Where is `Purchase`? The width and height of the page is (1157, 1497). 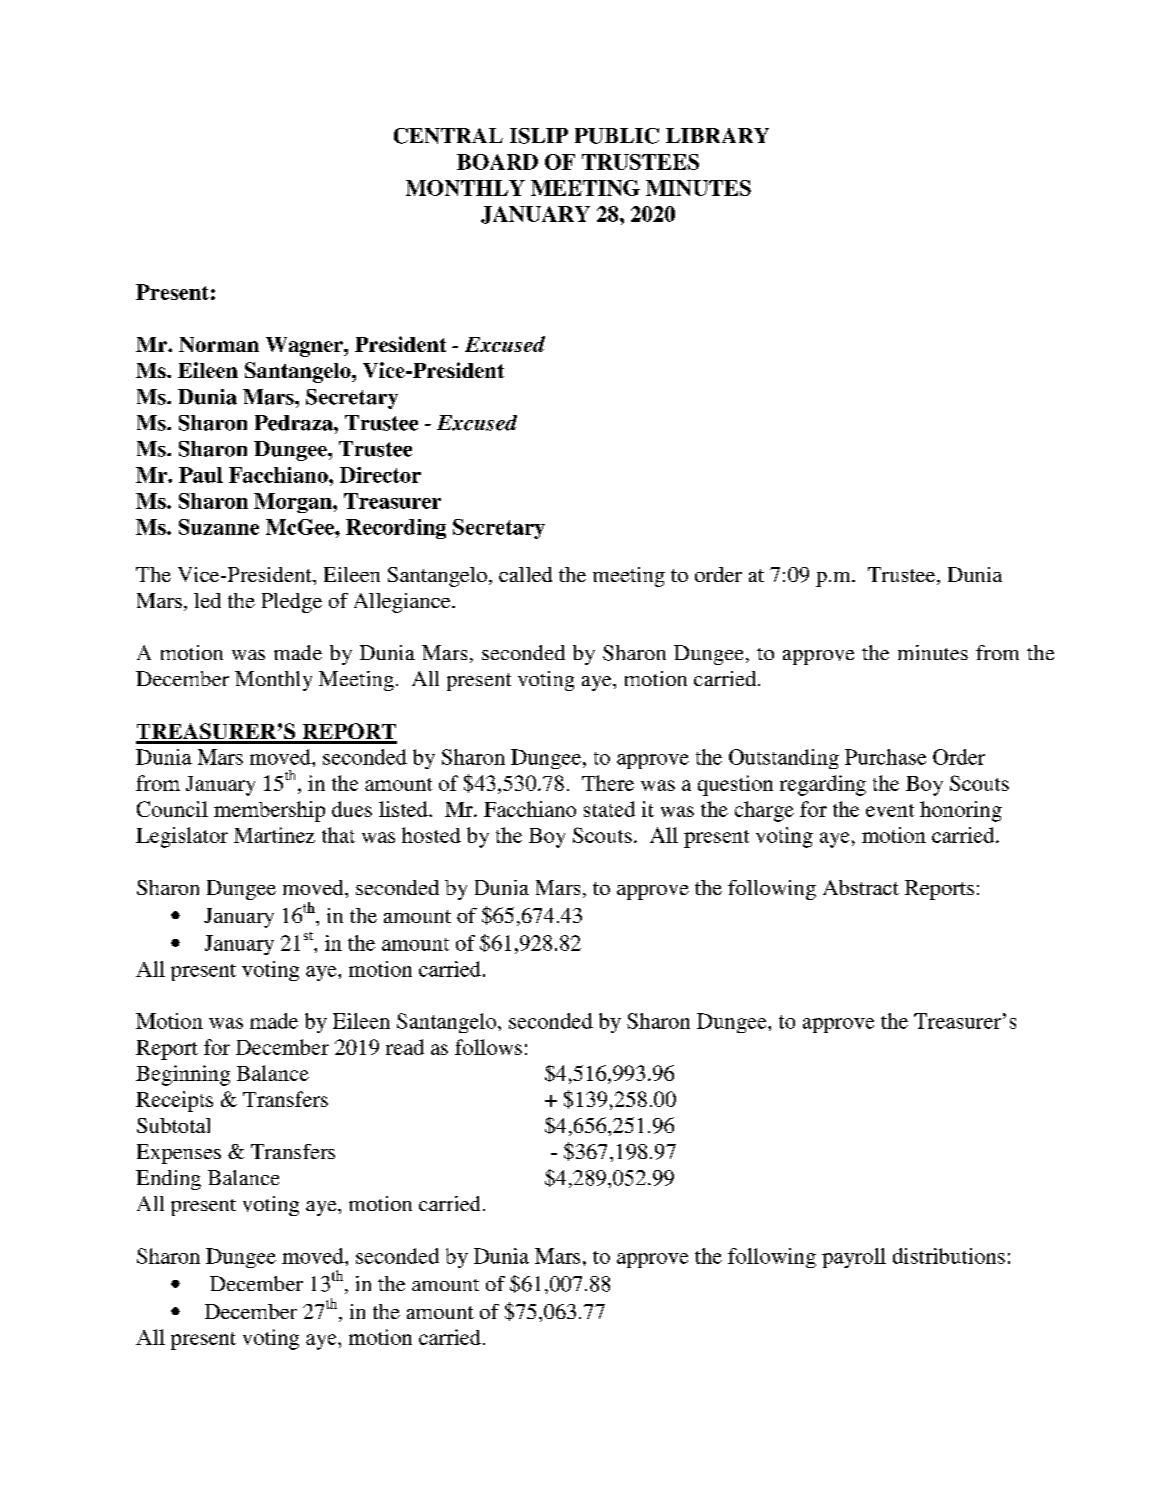 Purchase is located at coordinates (885, 757).
